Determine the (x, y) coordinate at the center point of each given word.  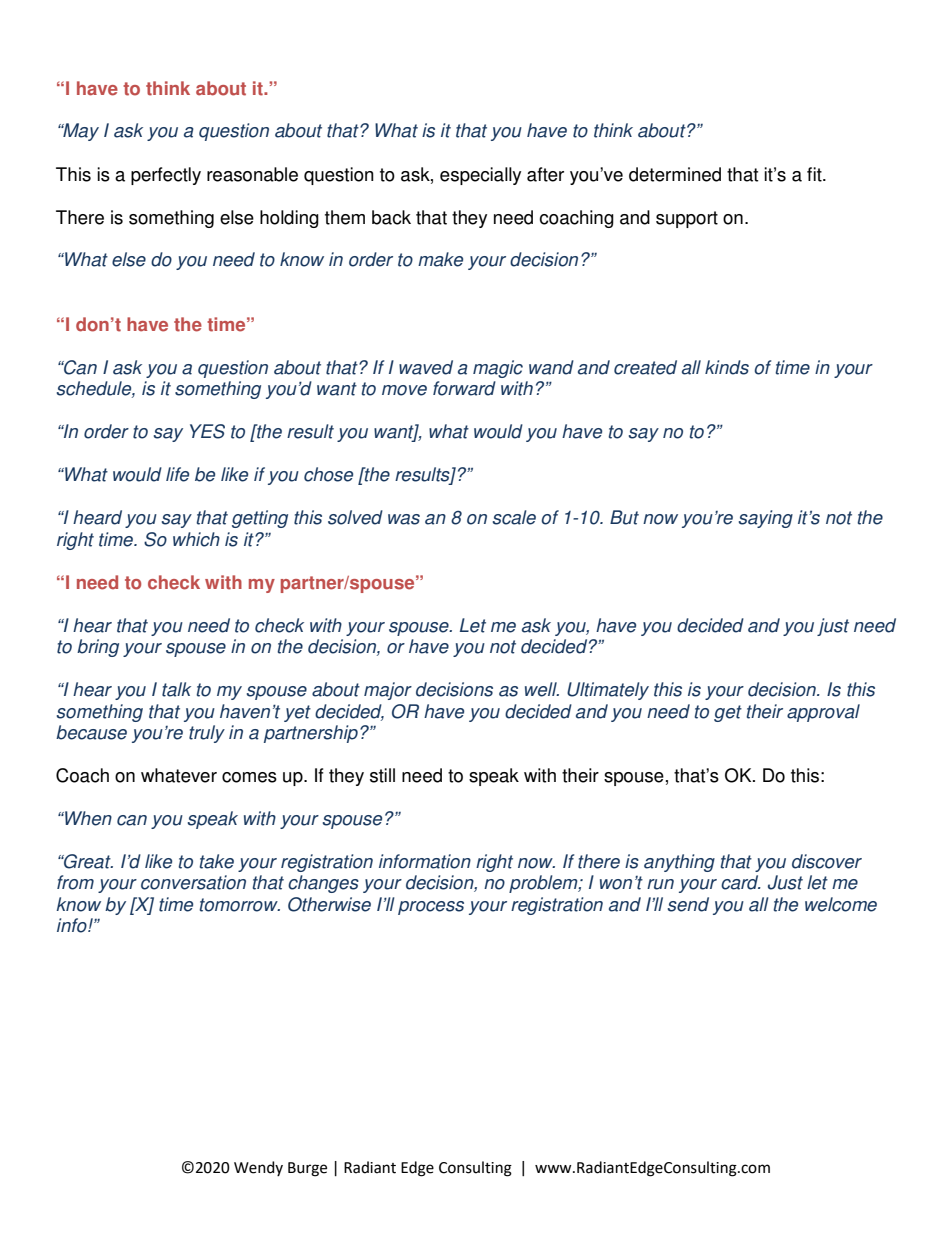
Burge (307, 1169)
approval (823, 713)
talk (176, 689)
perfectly (166, 176)
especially (480, 176)
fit (815, 174)
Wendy (258, 1168)
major (388, 691)
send (688, 904)
